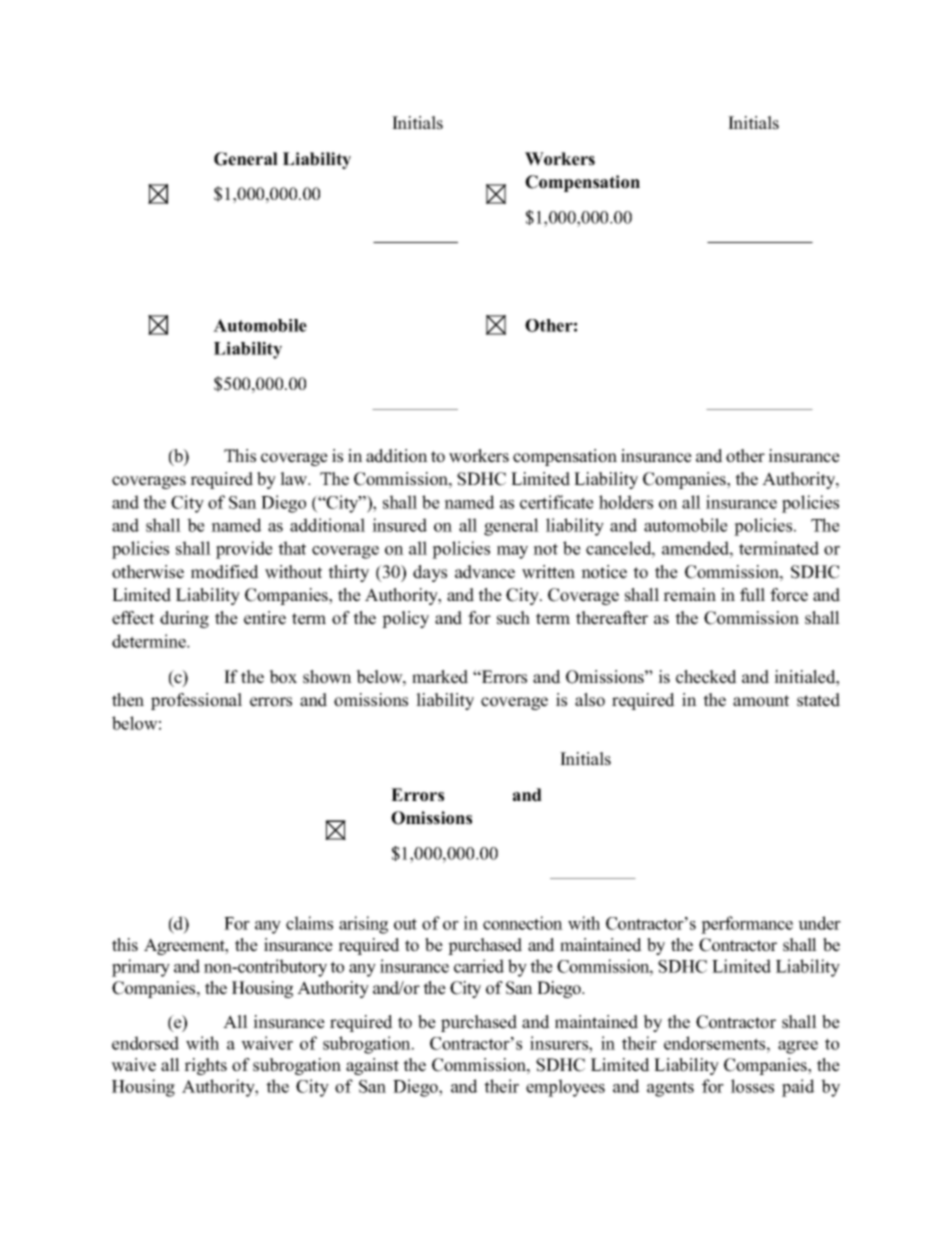 The width and height of the screenshot is (952, 1233). Describe the element at coordinates (752, 1086) in the screenshot. I see `losses` at that location.
